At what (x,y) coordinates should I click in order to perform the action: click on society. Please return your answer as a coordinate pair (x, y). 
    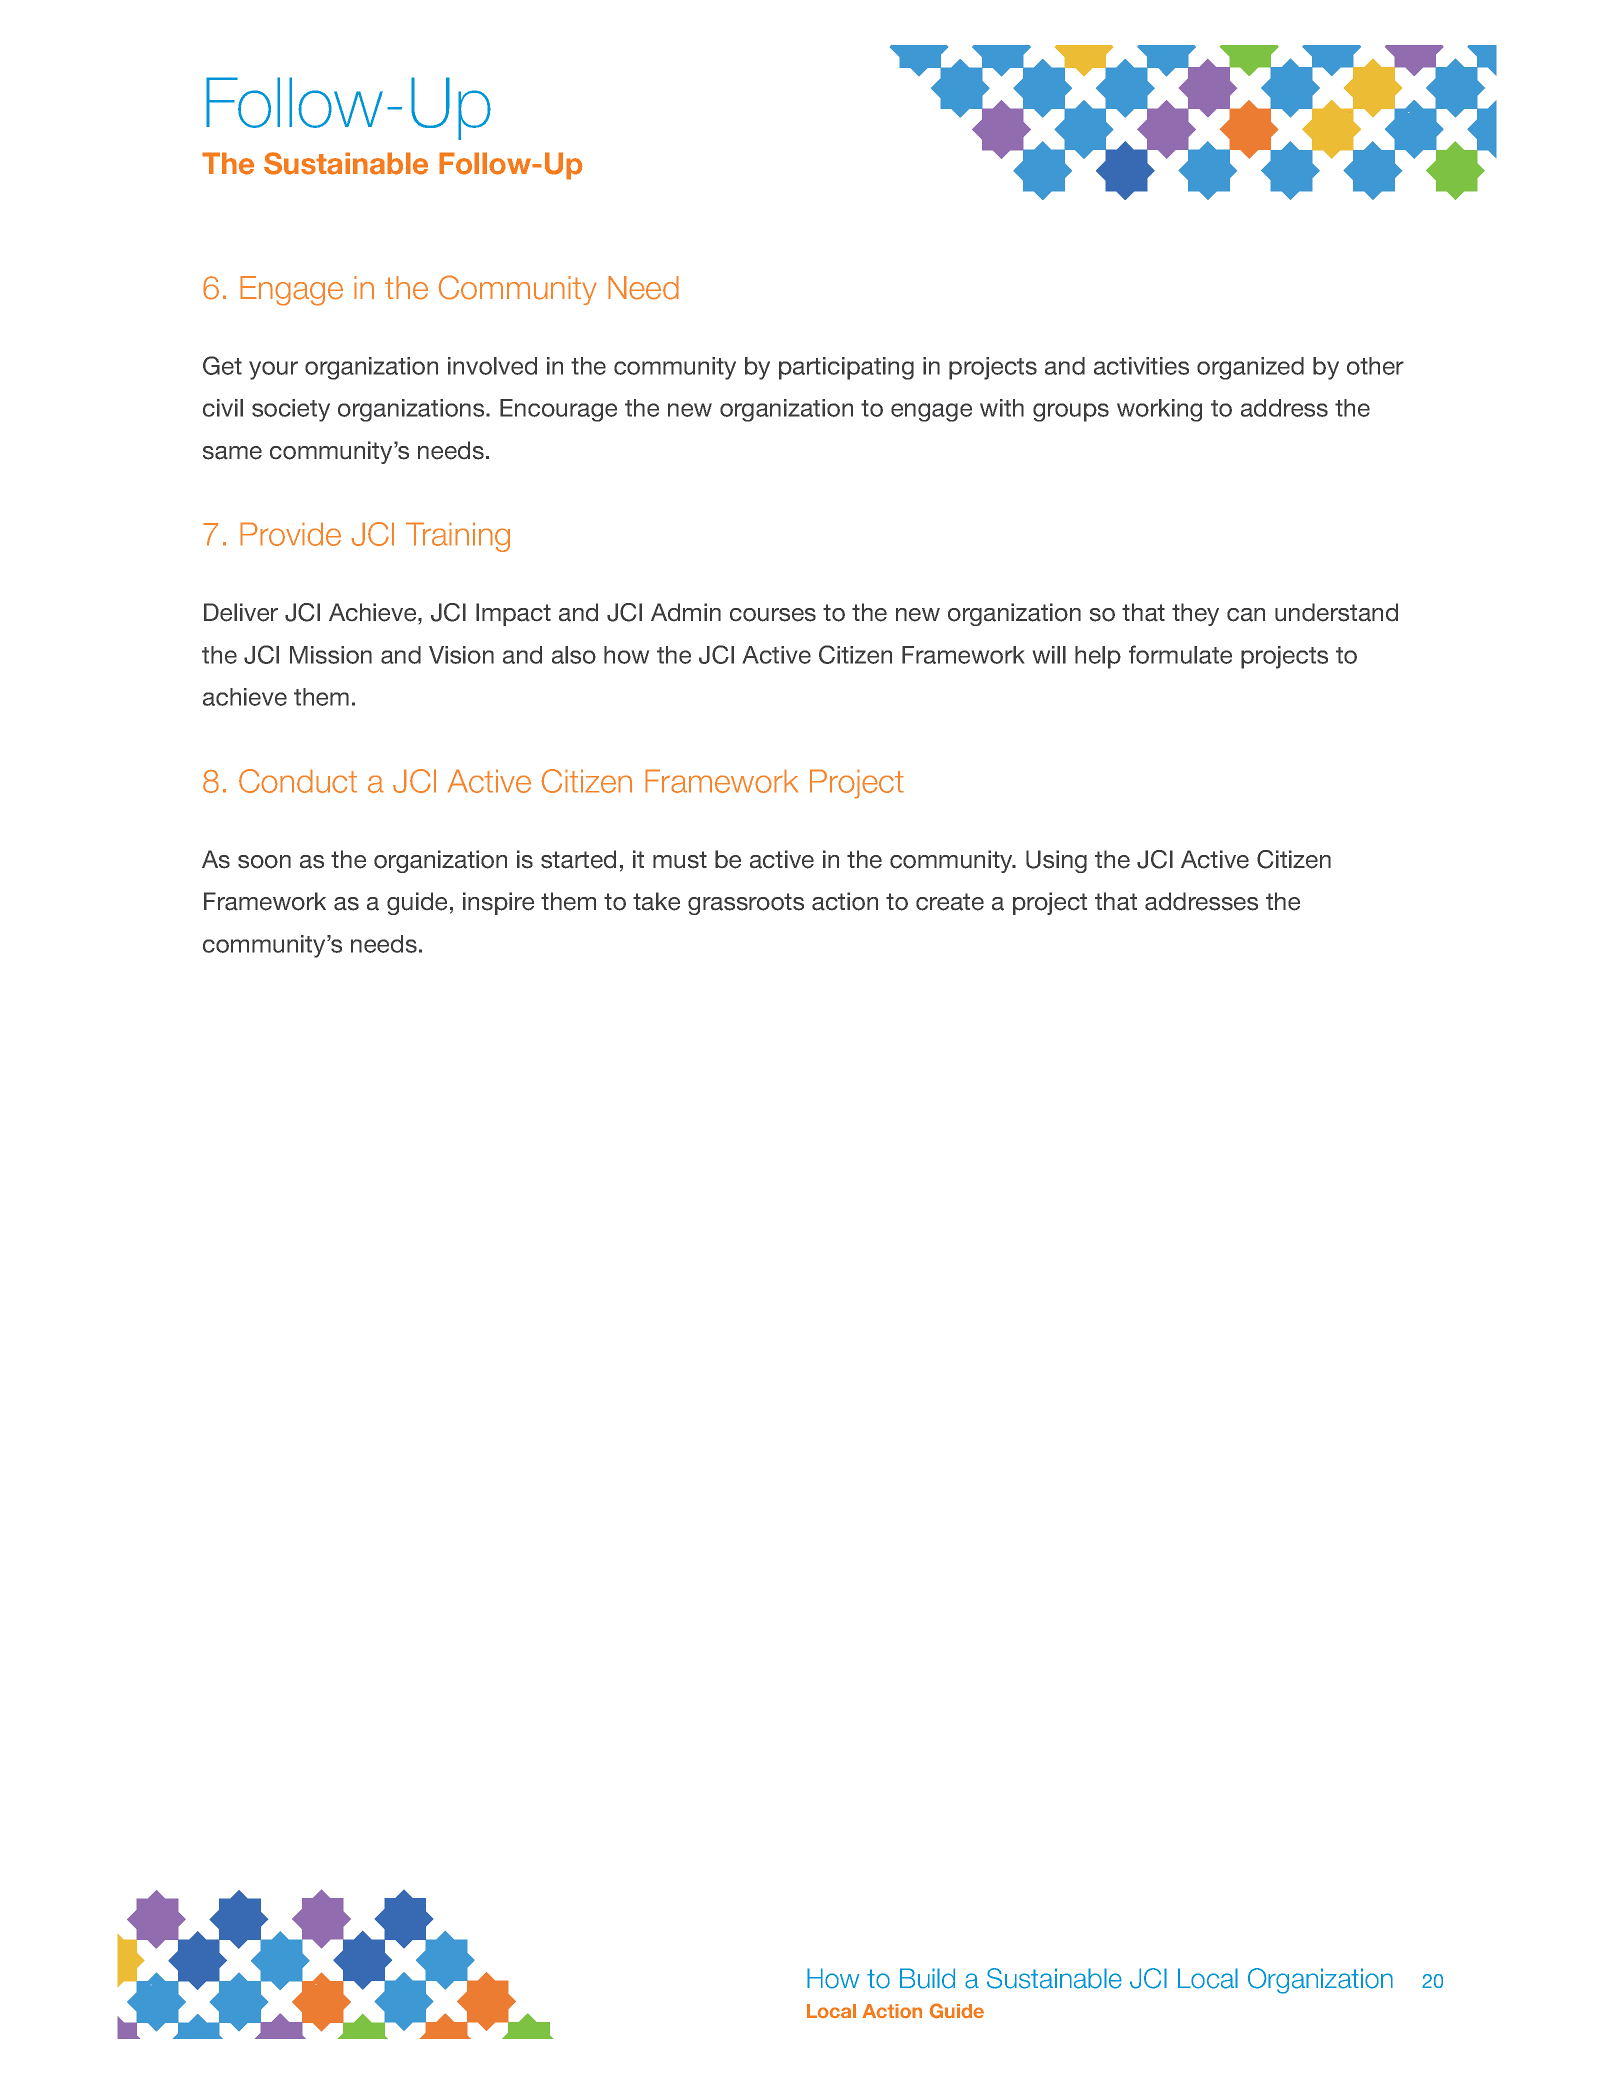
    Looking at the image, I should click on (291, 410).
